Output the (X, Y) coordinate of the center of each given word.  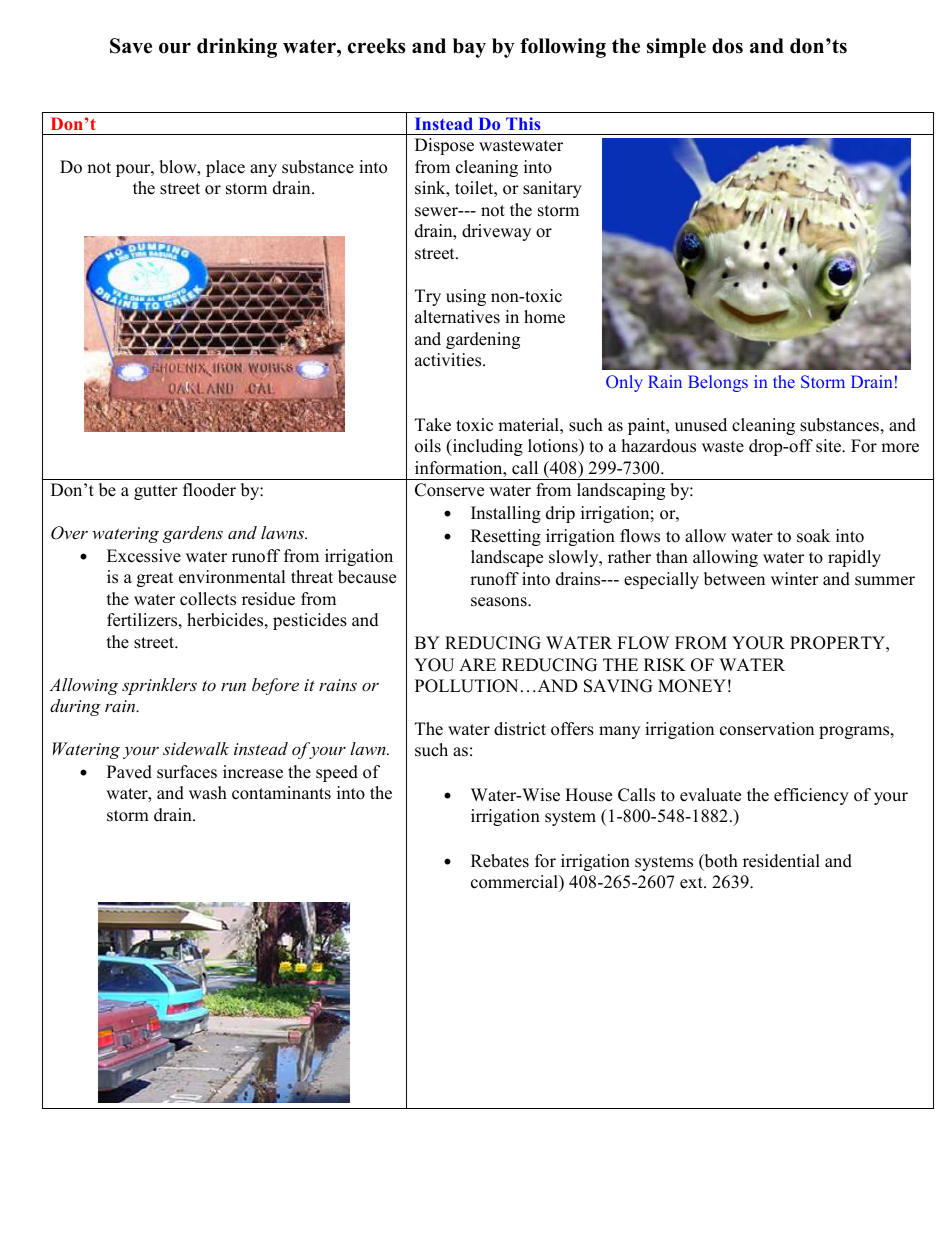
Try (428, 297)
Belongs (718, 383)
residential (781, 861)
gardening (483, 340)
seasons (500, 602)
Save (131, 46)
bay (469, 48)
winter (795, 579)
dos (727, 46)
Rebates (500, 861)
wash (208, 793)
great (155, 579)
